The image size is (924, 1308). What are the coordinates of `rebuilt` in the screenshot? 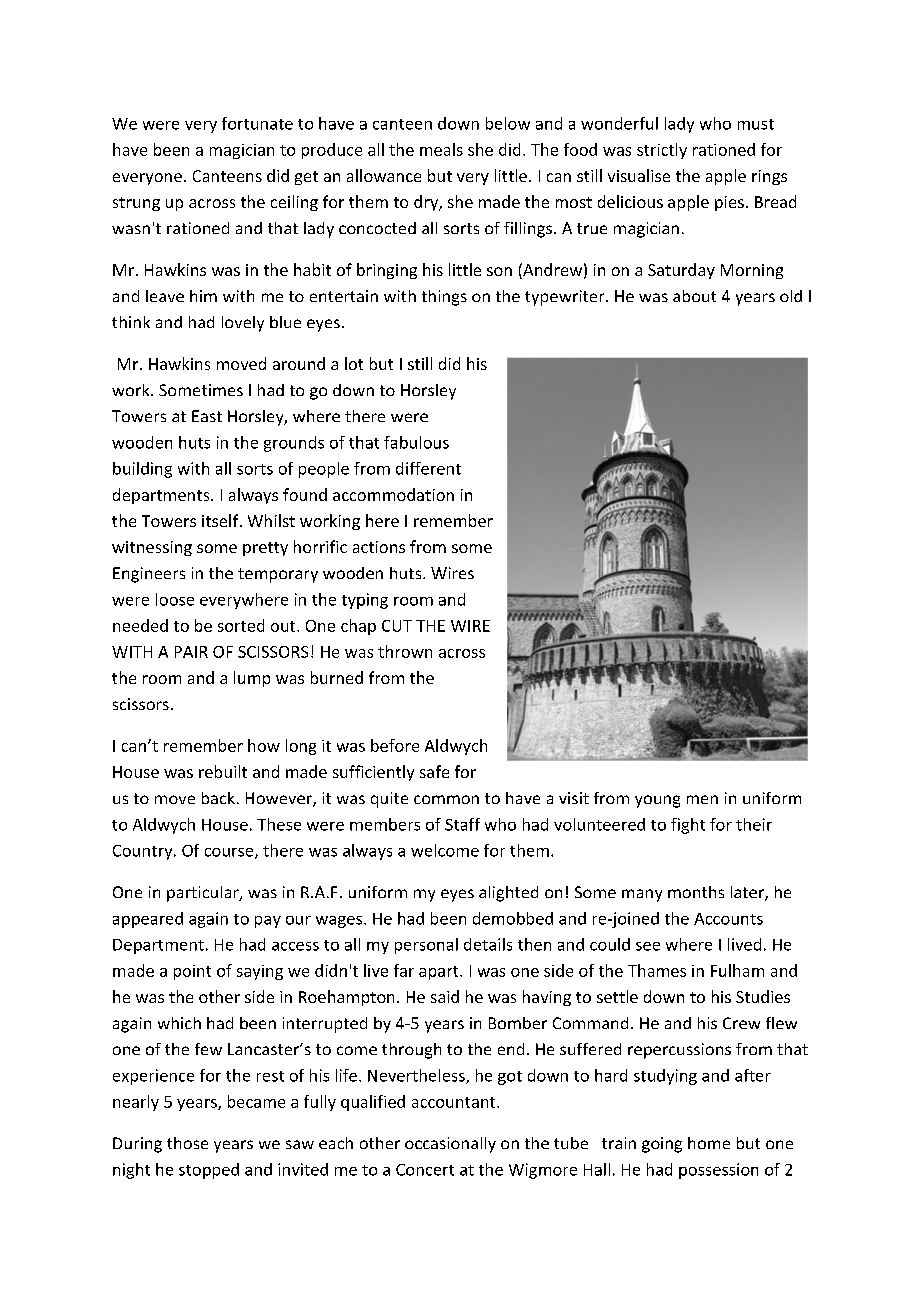 It's located at (223, 771).
